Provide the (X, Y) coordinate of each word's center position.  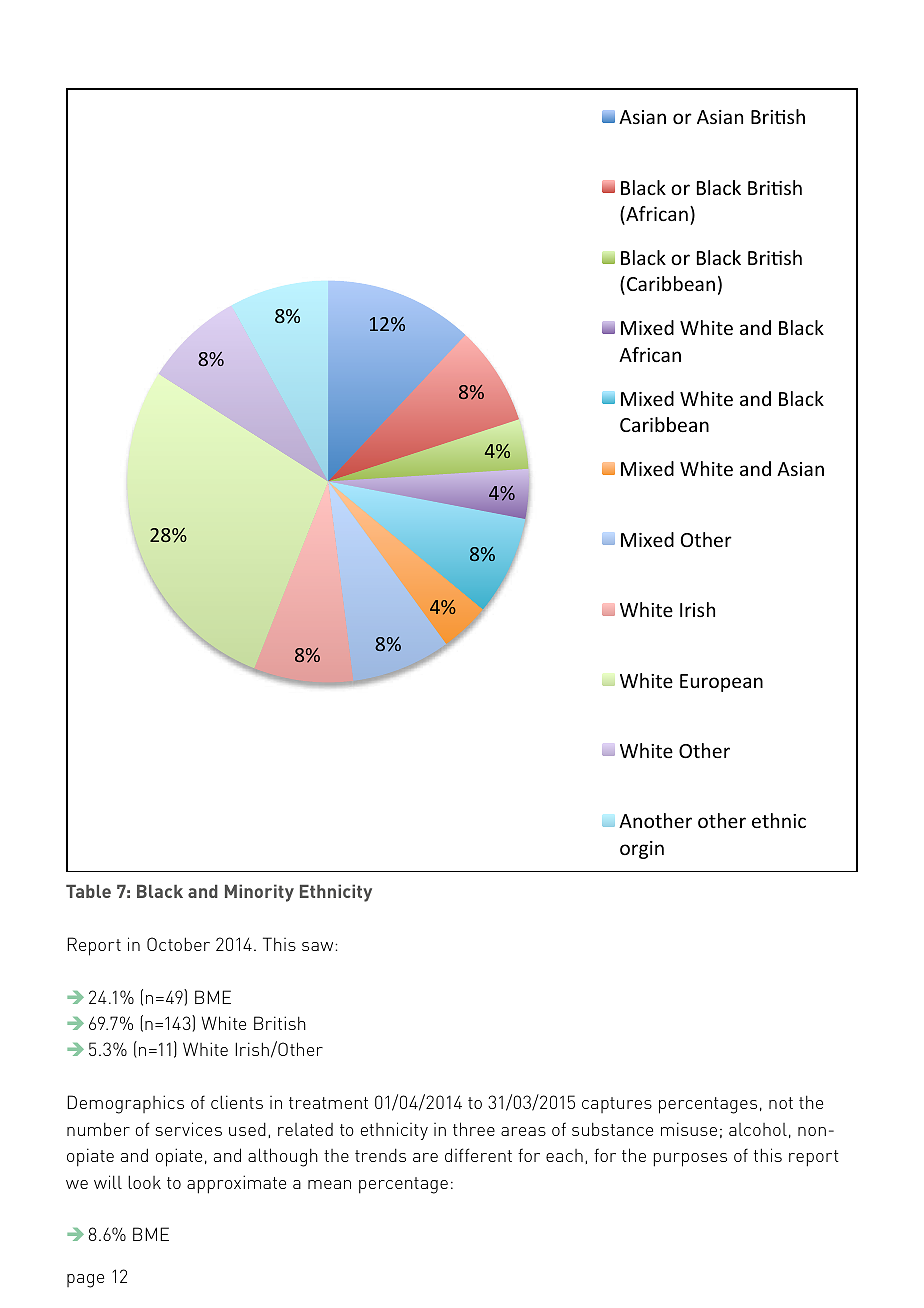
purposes (690, 1160)
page (85, 1281)
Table (88, 891)
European (721, 683)
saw (319, 946)
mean (329, 1184)
